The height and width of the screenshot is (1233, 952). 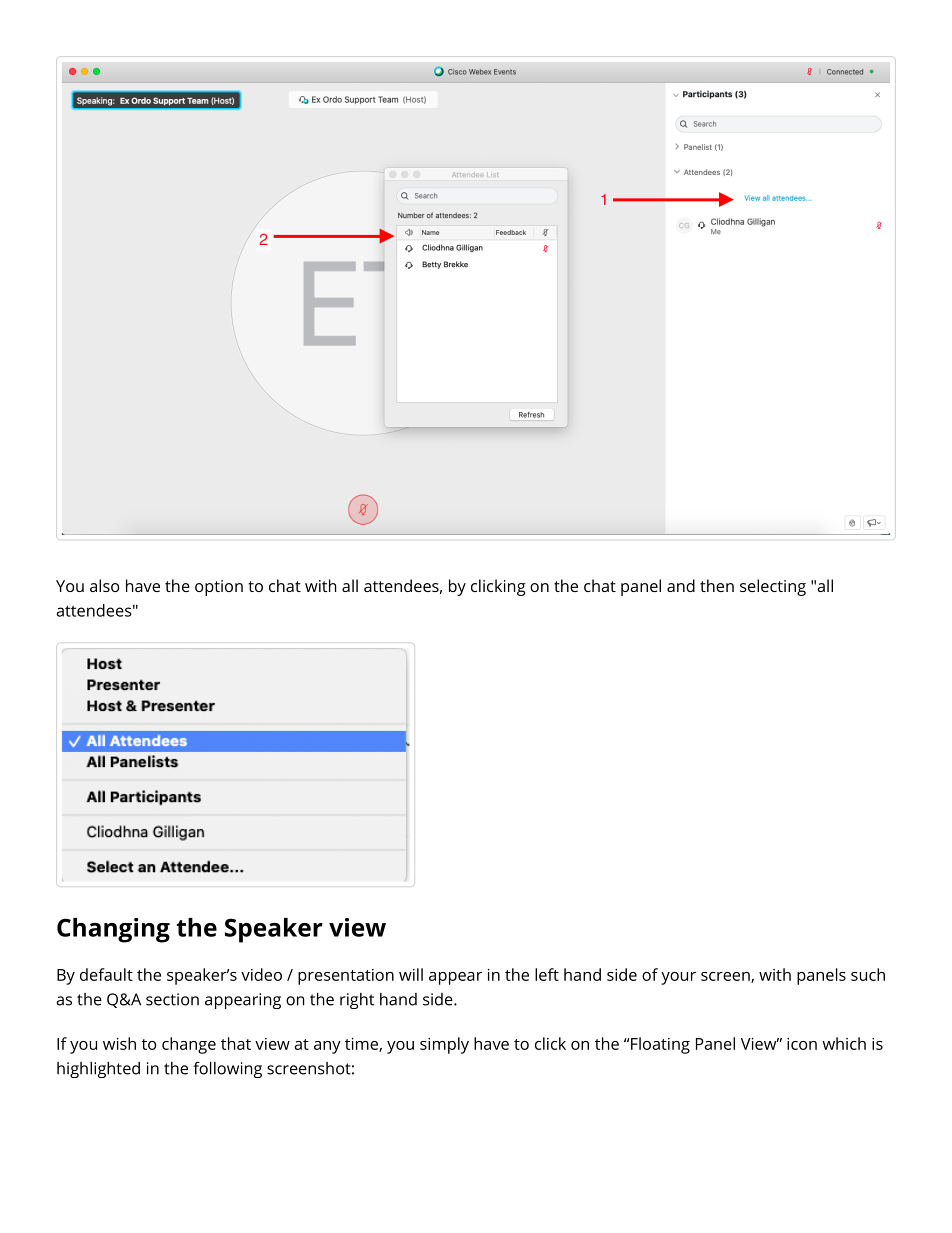 What do you see at coordinates (219, 588) in the screenshot?
I see `option` at bounding box center [219, 588].
